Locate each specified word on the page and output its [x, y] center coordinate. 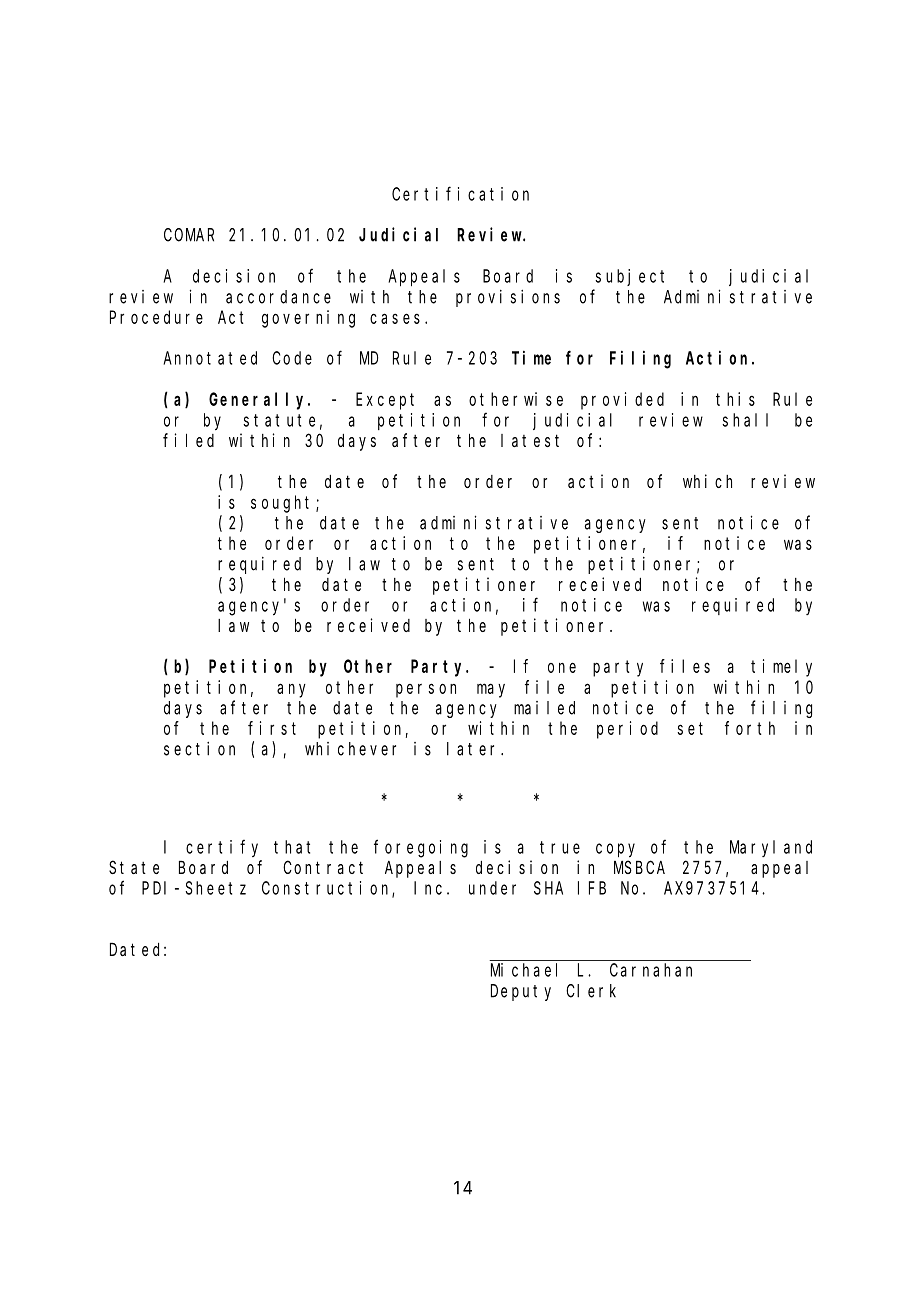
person [426, 690]
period [627, 730]
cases [395, 318]
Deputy [521, 993]
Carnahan [651, 970]
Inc [428, 888]
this [735, 399]
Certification [460, 193]
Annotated [210, 358]
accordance [278, 297]
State [134, 867]
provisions [508, 298]
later [474, 749]
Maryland [771, 848]
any [291, 690]
